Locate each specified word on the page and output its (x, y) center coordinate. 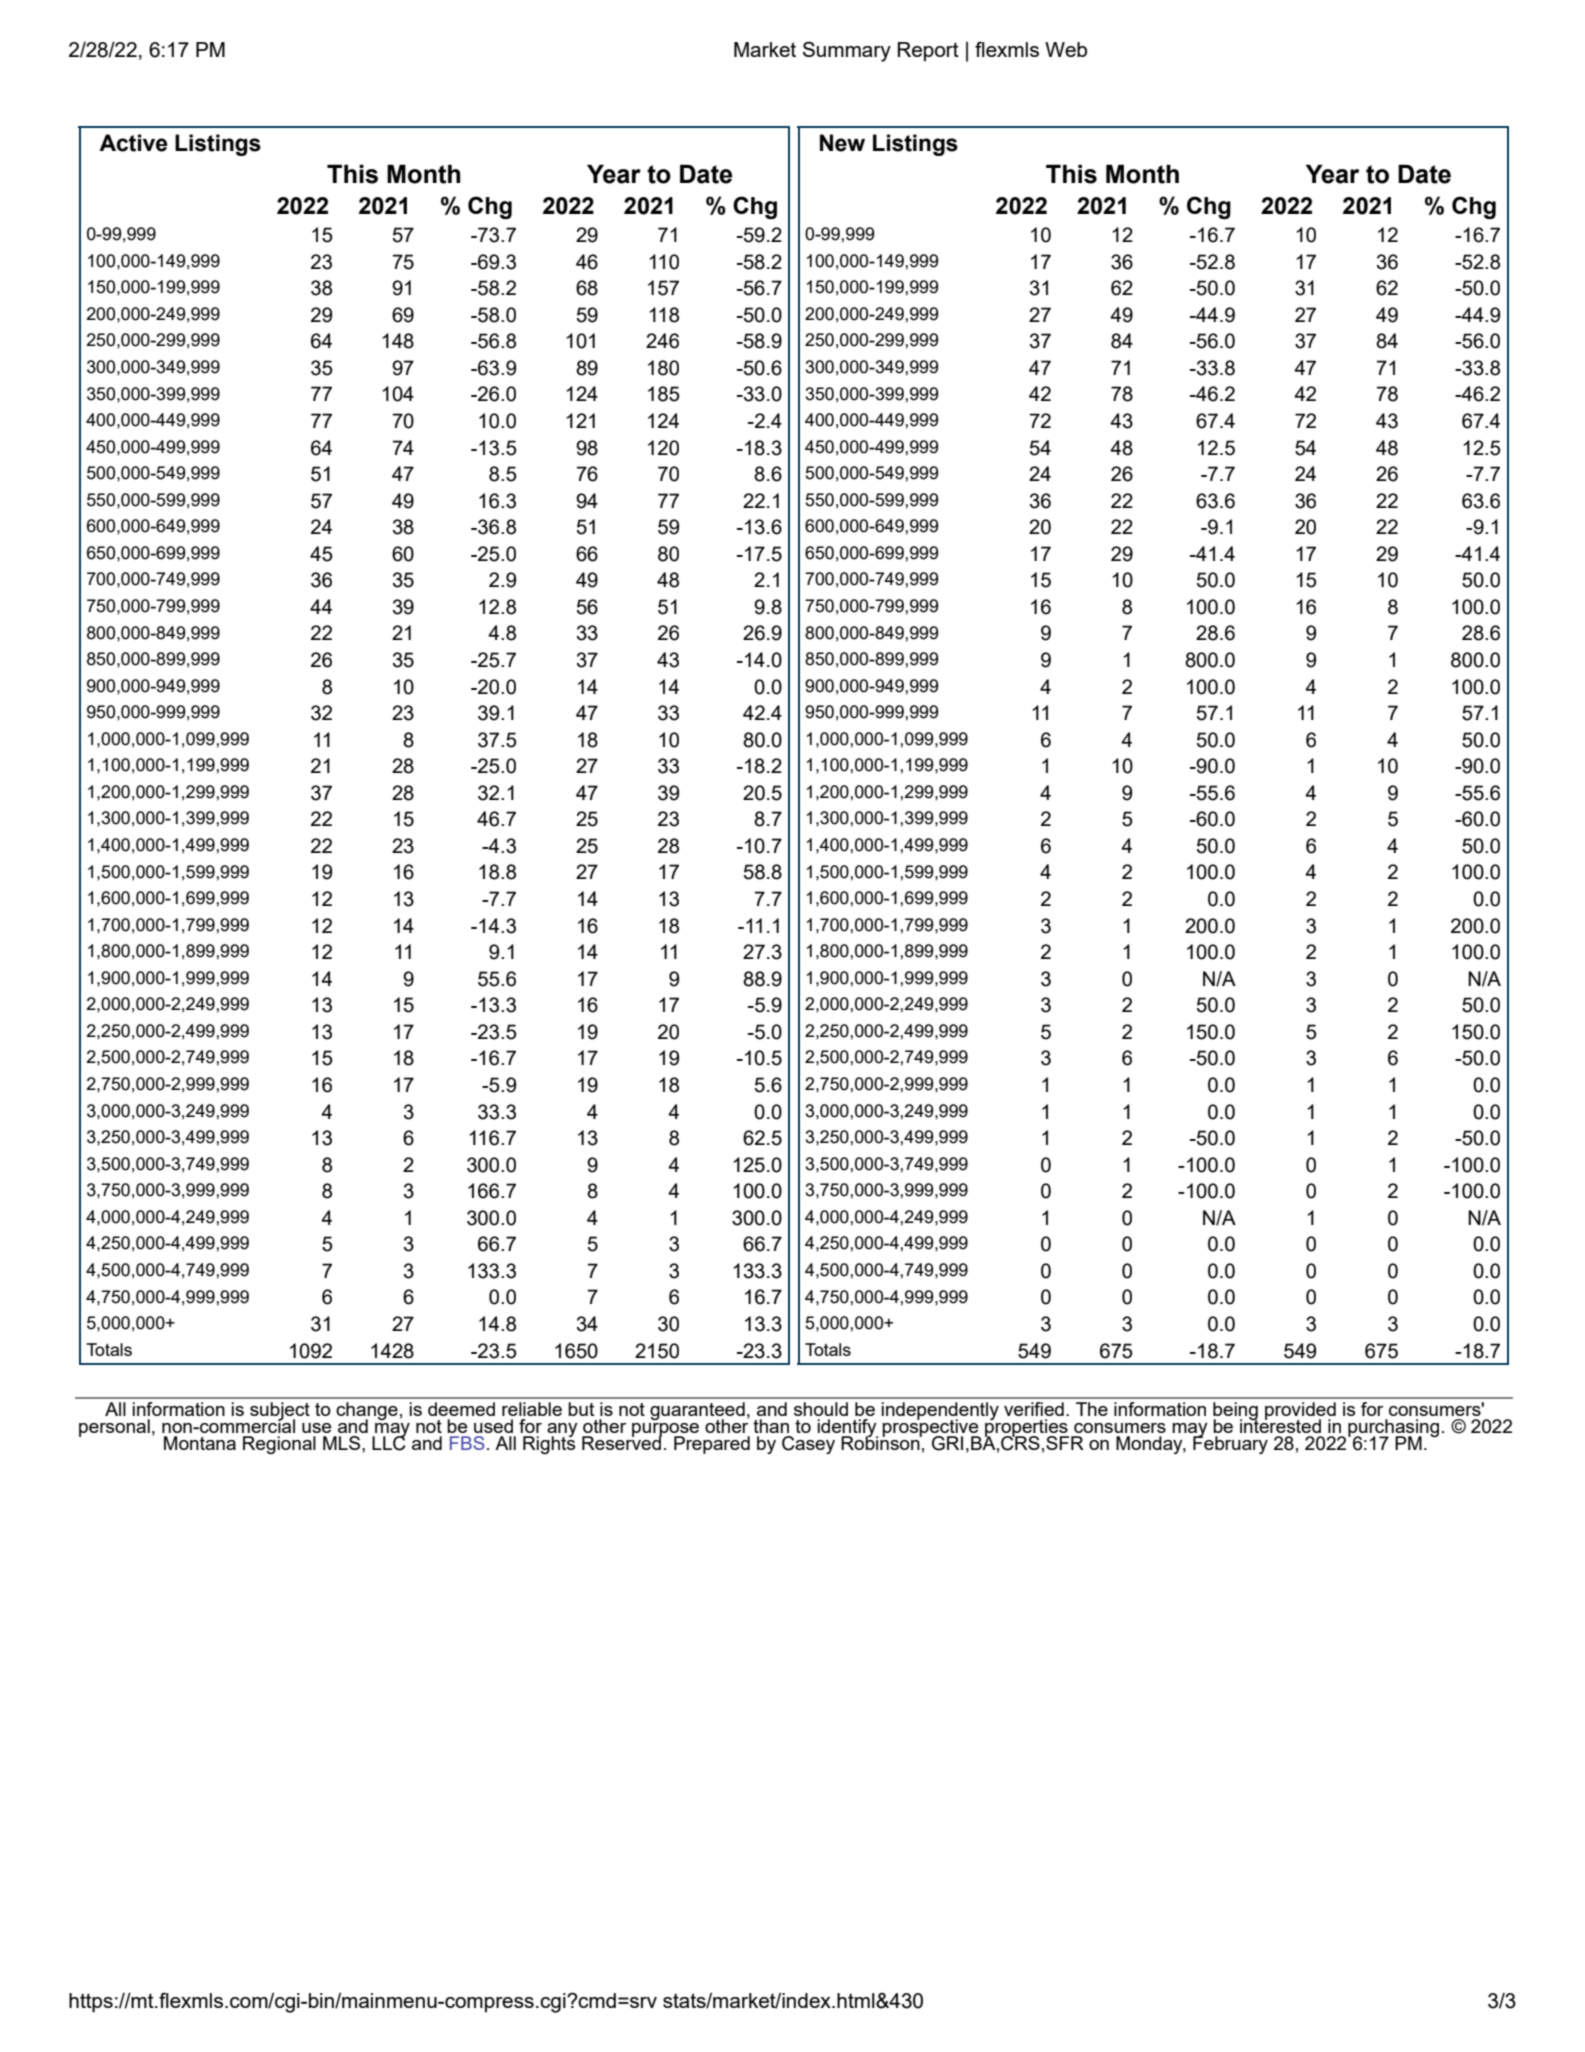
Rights (549, 1444)
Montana (200, 1443)
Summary (847, 51)
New (842, 143)
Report (928, 52)
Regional (279, 1445)
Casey (808, 1445)
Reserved (622, 1442)
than (771, 1426)
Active (133, 143)
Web (1066, 49)
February (1230, 1444)
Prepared (712, 1445)
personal (114, 1428)
